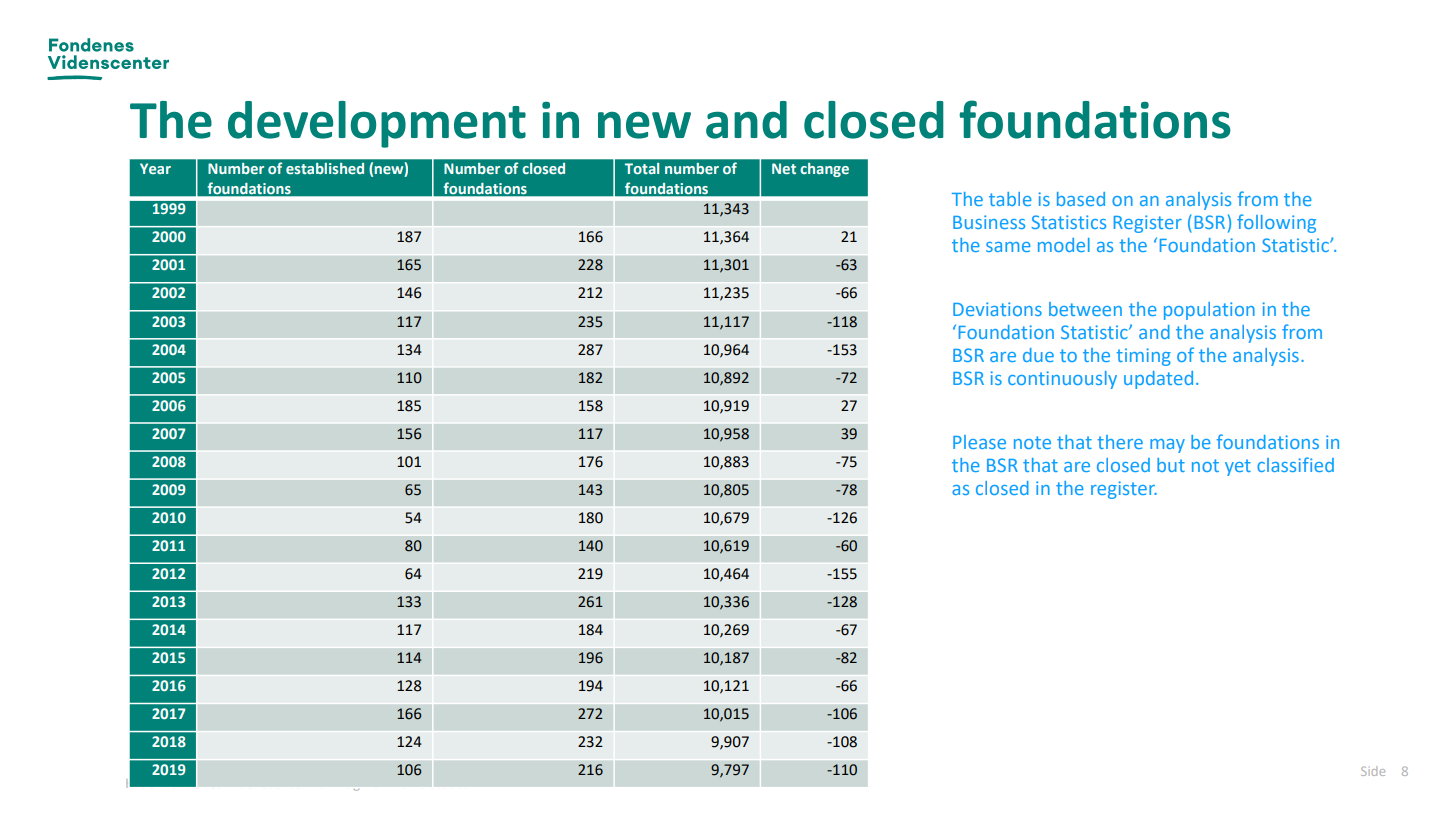  What do you see at coordinates (1373, 771) in the page?
I see `Side` at bounding box center [1373, 771].
